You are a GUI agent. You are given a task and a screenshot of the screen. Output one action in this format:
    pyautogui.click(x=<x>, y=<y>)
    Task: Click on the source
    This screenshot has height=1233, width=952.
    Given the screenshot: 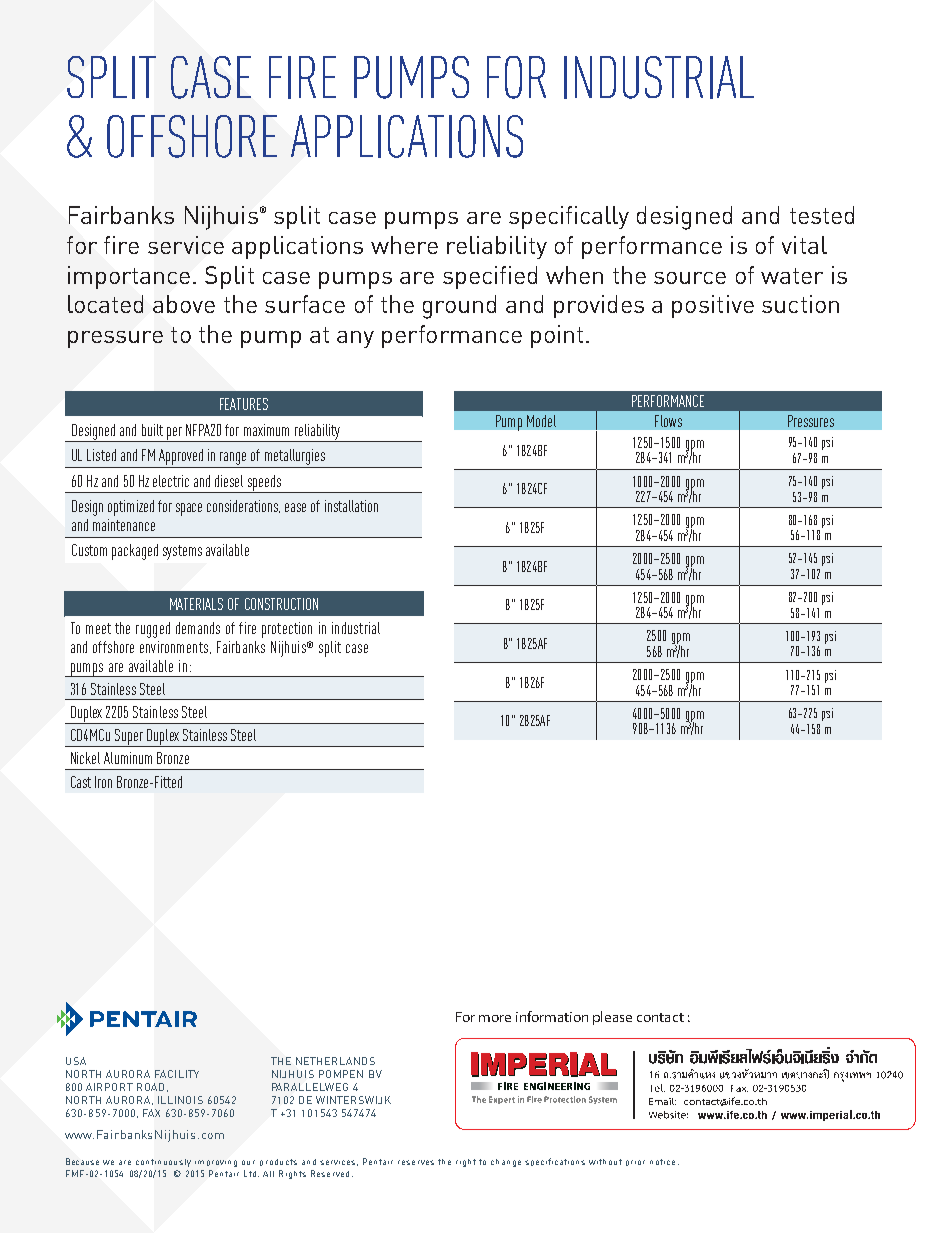 What is the action you would take?
    pyautogui.click(x=690, y=278)
